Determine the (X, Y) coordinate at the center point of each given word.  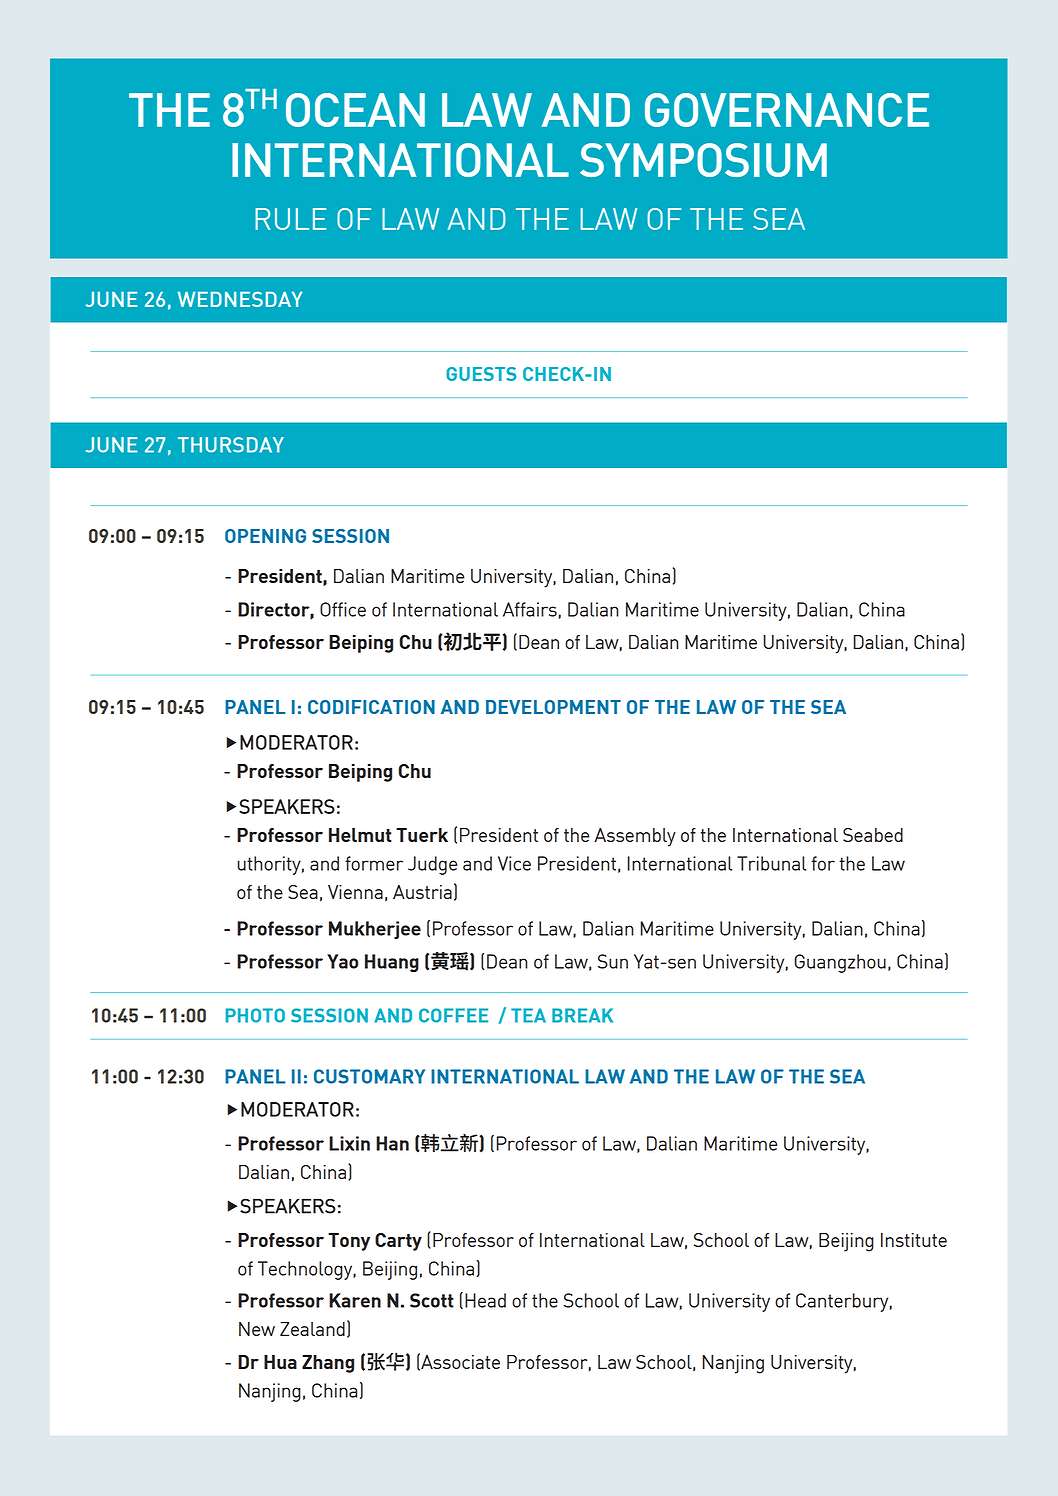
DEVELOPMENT (553, 707)
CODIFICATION (371, 707)
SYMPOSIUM (703, 160)
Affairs (530, 609)
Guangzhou (840, 963)
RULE (290, 219)
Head (485, 1300)
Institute (914, 1240)
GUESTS (481, 374)
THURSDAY (231, 445)
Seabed (873, 835)
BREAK (582, 1015)
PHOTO (255, 1015)
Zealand (312, 1329)
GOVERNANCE (787, 110)
